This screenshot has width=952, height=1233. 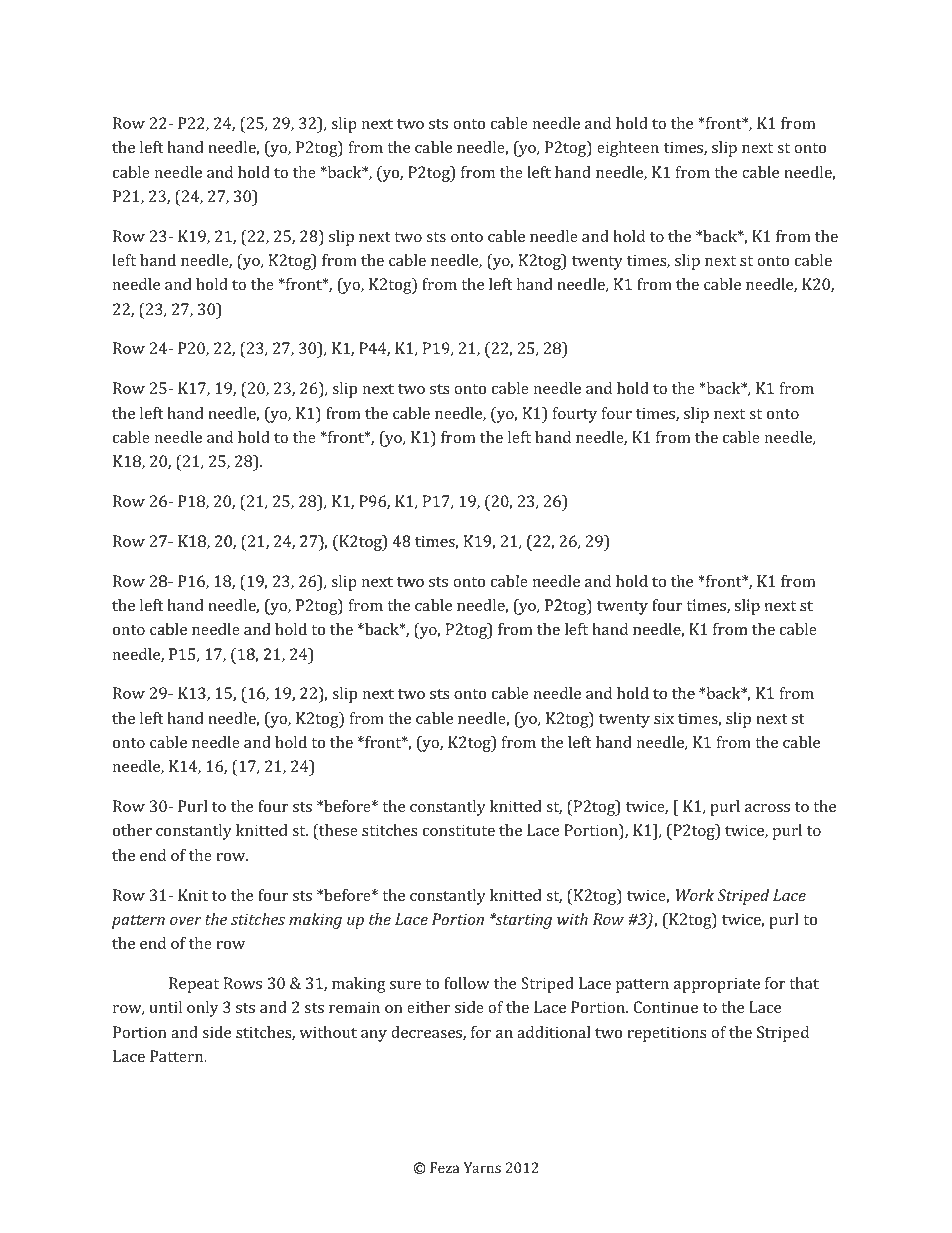 What do you see at coordinates (132, 830) in the screenshot?
I see `other` at bounding box center [132, 830].
